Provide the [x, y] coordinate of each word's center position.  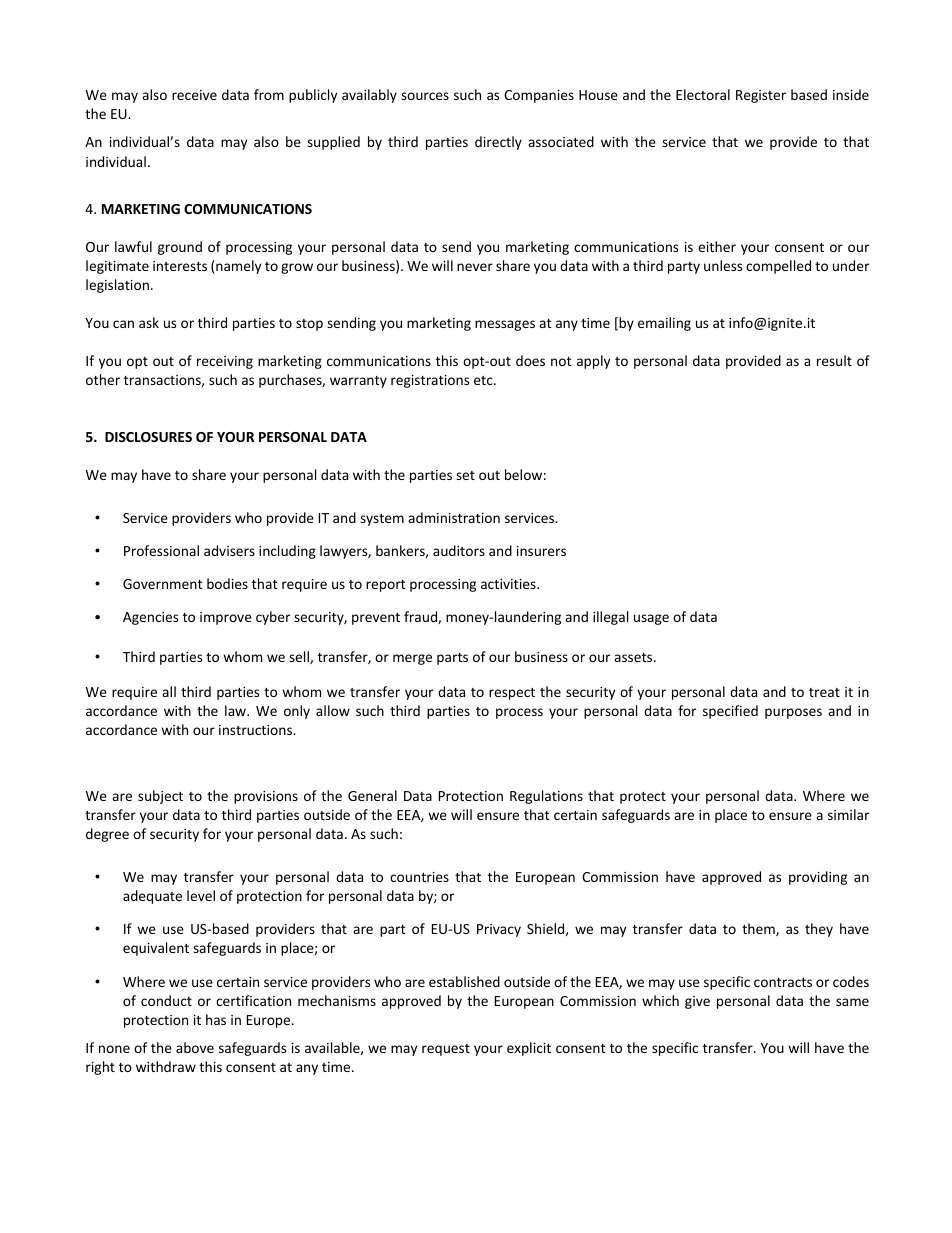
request [446, 1050]
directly [498, 143]
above [195, 1047]
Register [761, 96]
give [697, 1002]
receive [194, 95]
